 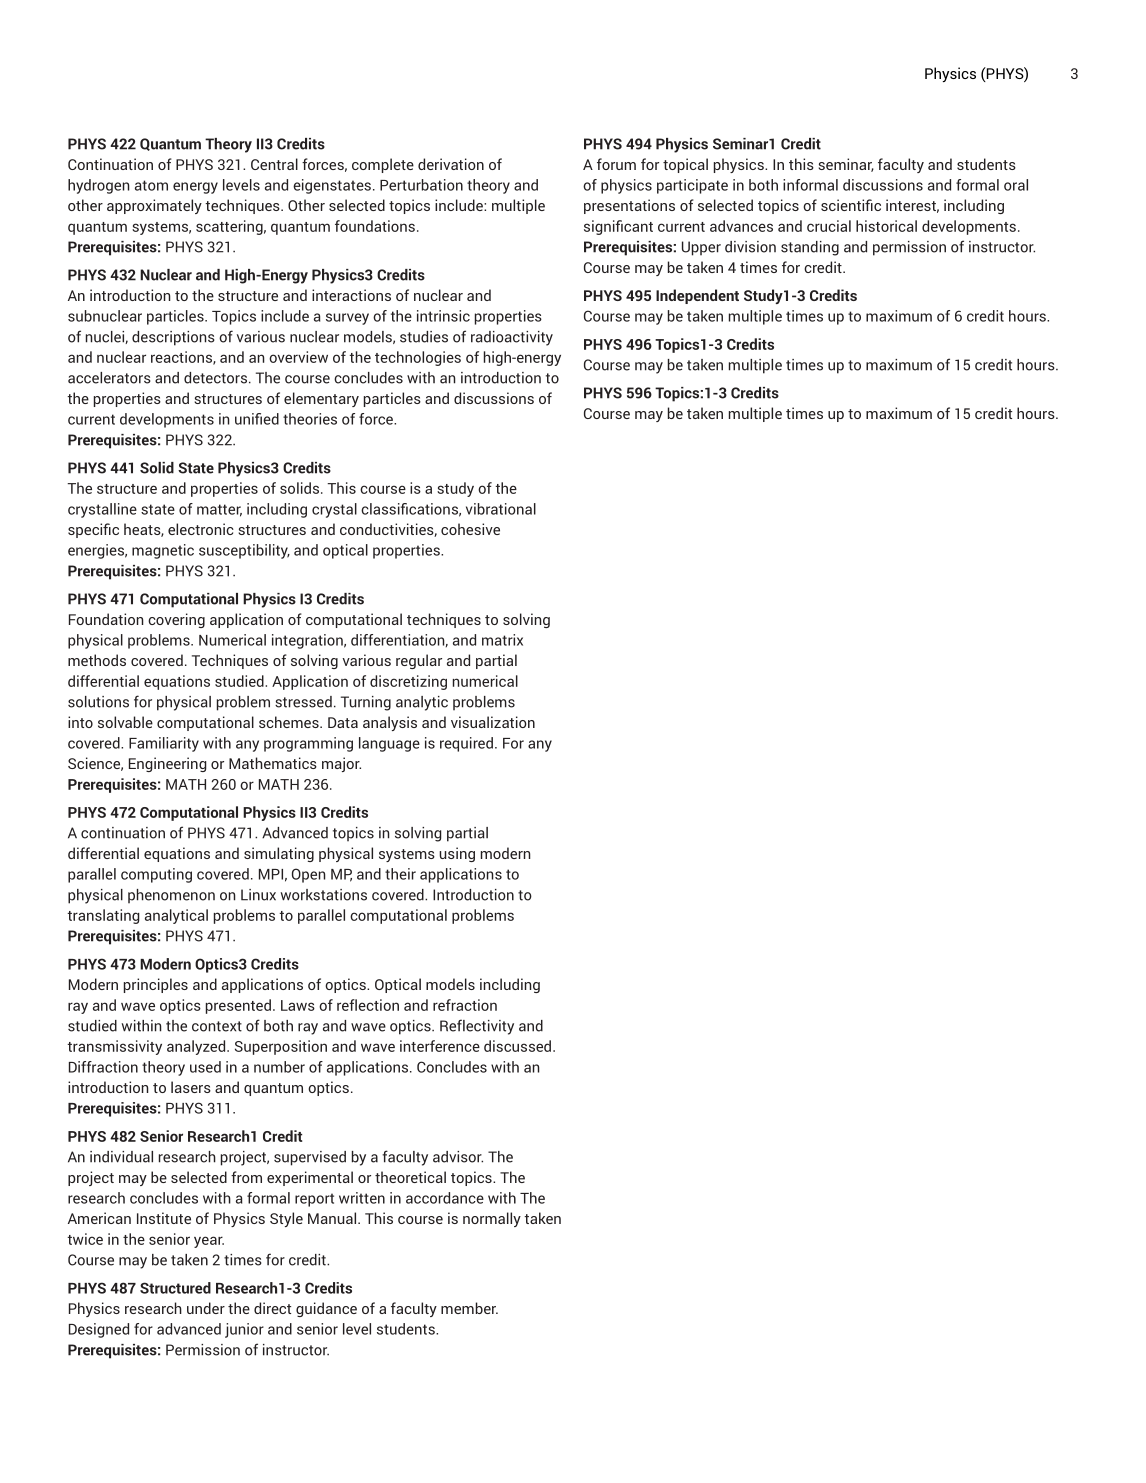 What do you see at coordinates (217, 1026) in the page?
I see `context` at bounding box center [217, 1026].
